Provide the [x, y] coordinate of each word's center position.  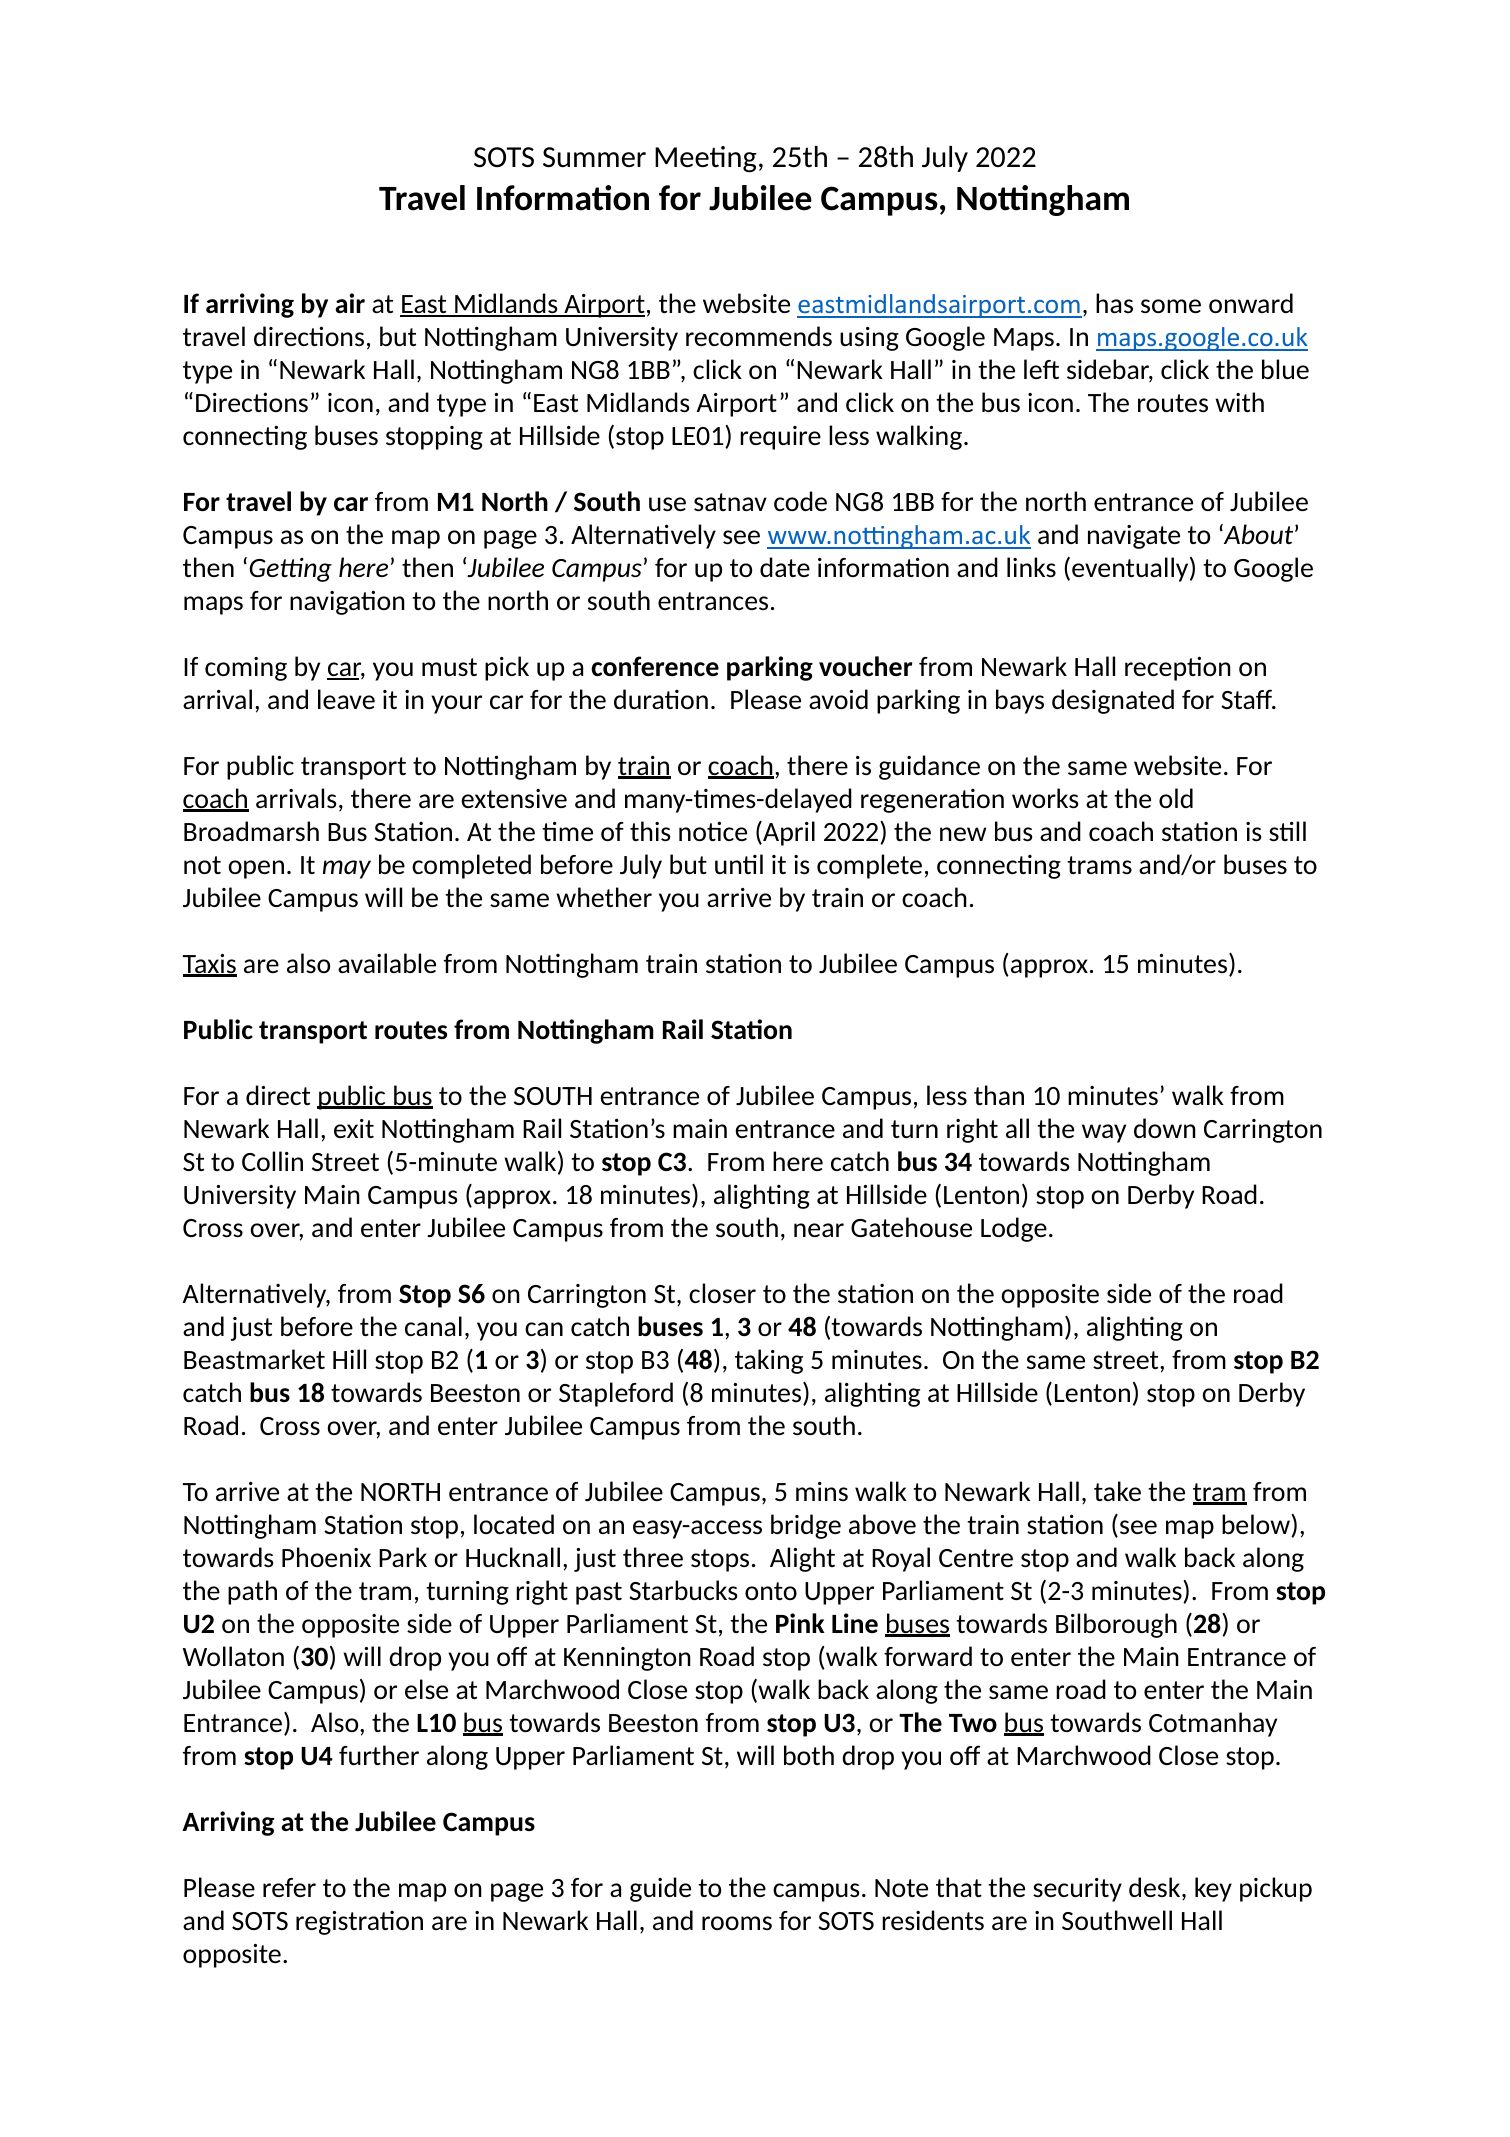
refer [289, 1887]
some [1171, 306]
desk [1156, 1888]
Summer [594, 157]
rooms [737, 1923]
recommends [759, 336]
